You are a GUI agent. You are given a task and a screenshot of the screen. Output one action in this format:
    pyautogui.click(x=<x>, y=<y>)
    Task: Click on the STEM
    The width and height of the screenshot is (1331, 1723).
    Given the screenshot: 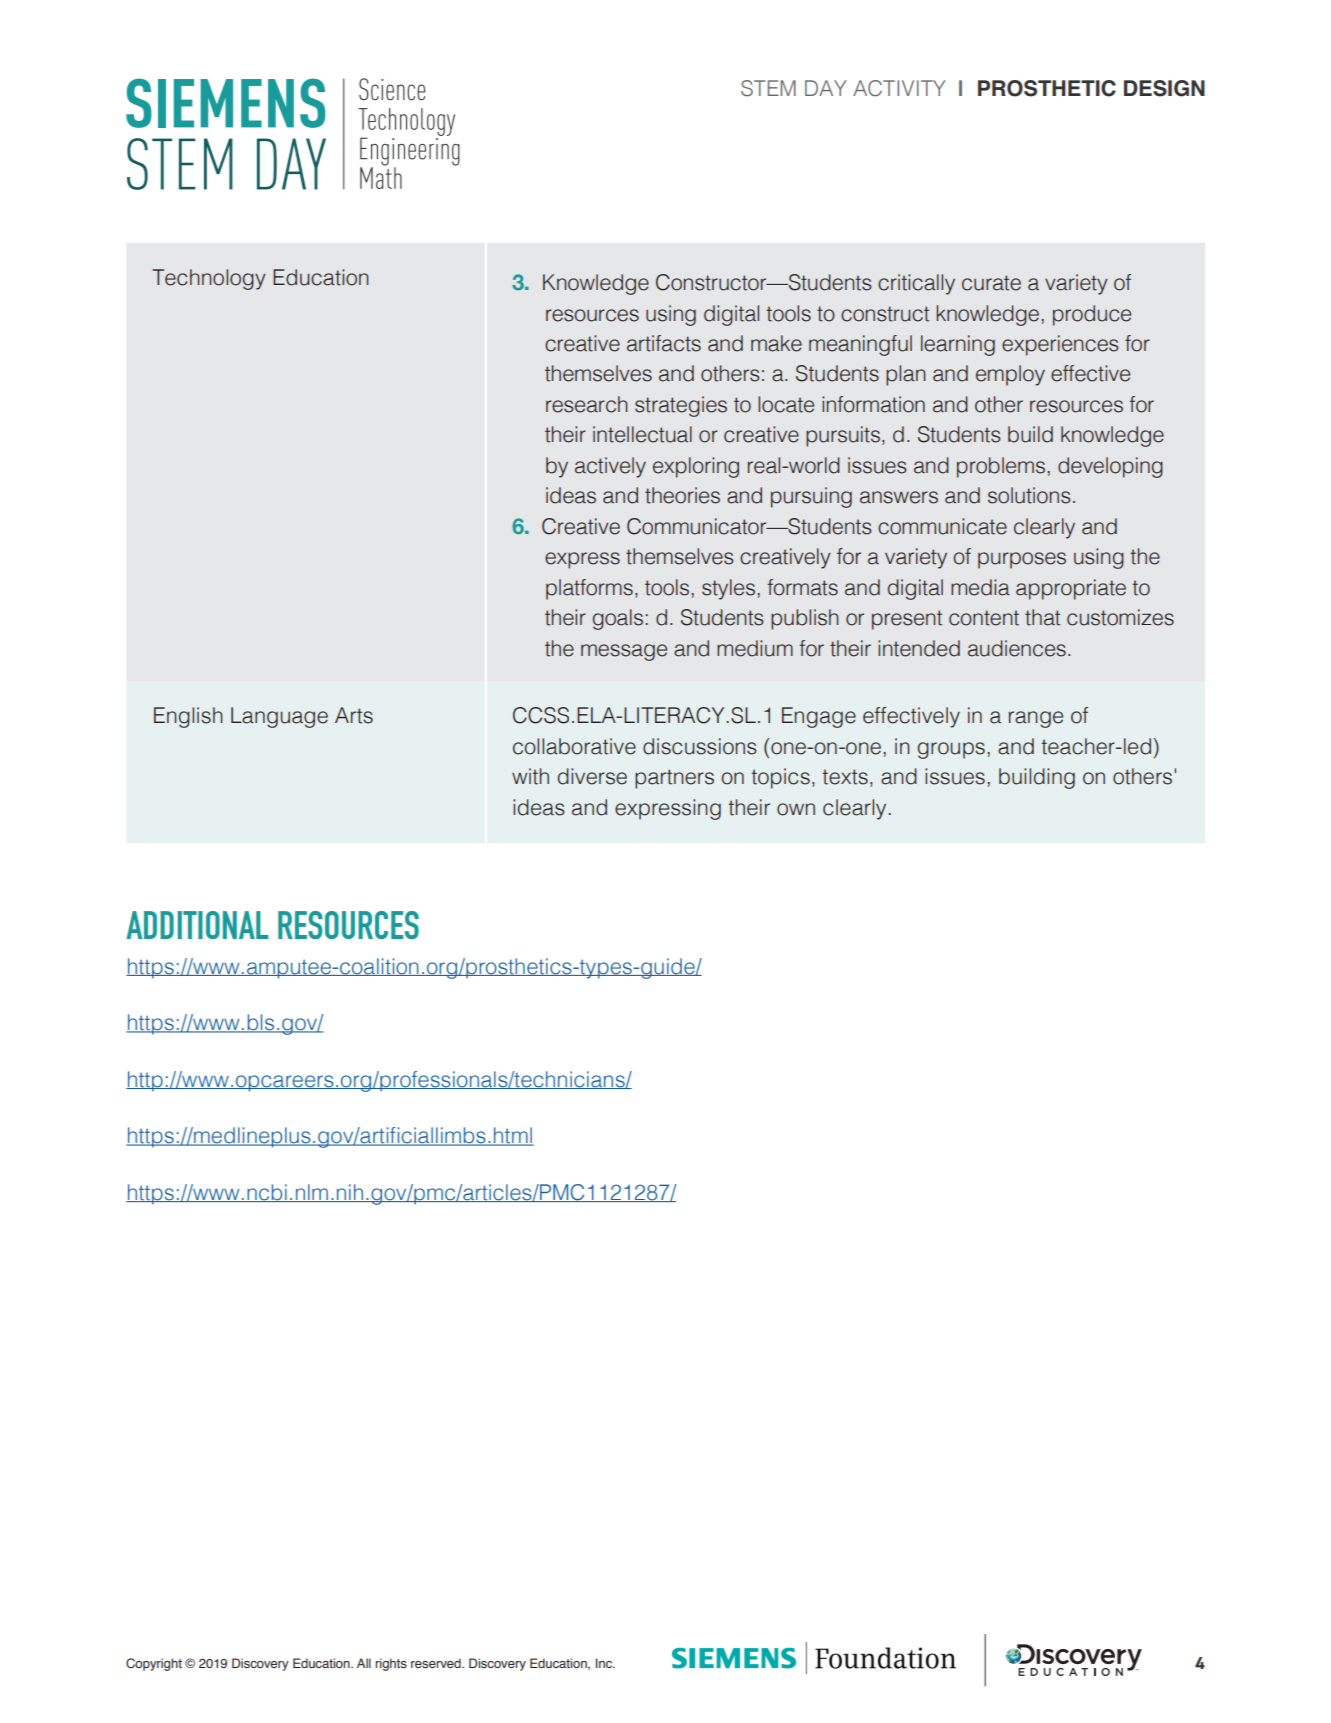 What is the action you would take?
    pyautogui.click(x=768, y=88)
